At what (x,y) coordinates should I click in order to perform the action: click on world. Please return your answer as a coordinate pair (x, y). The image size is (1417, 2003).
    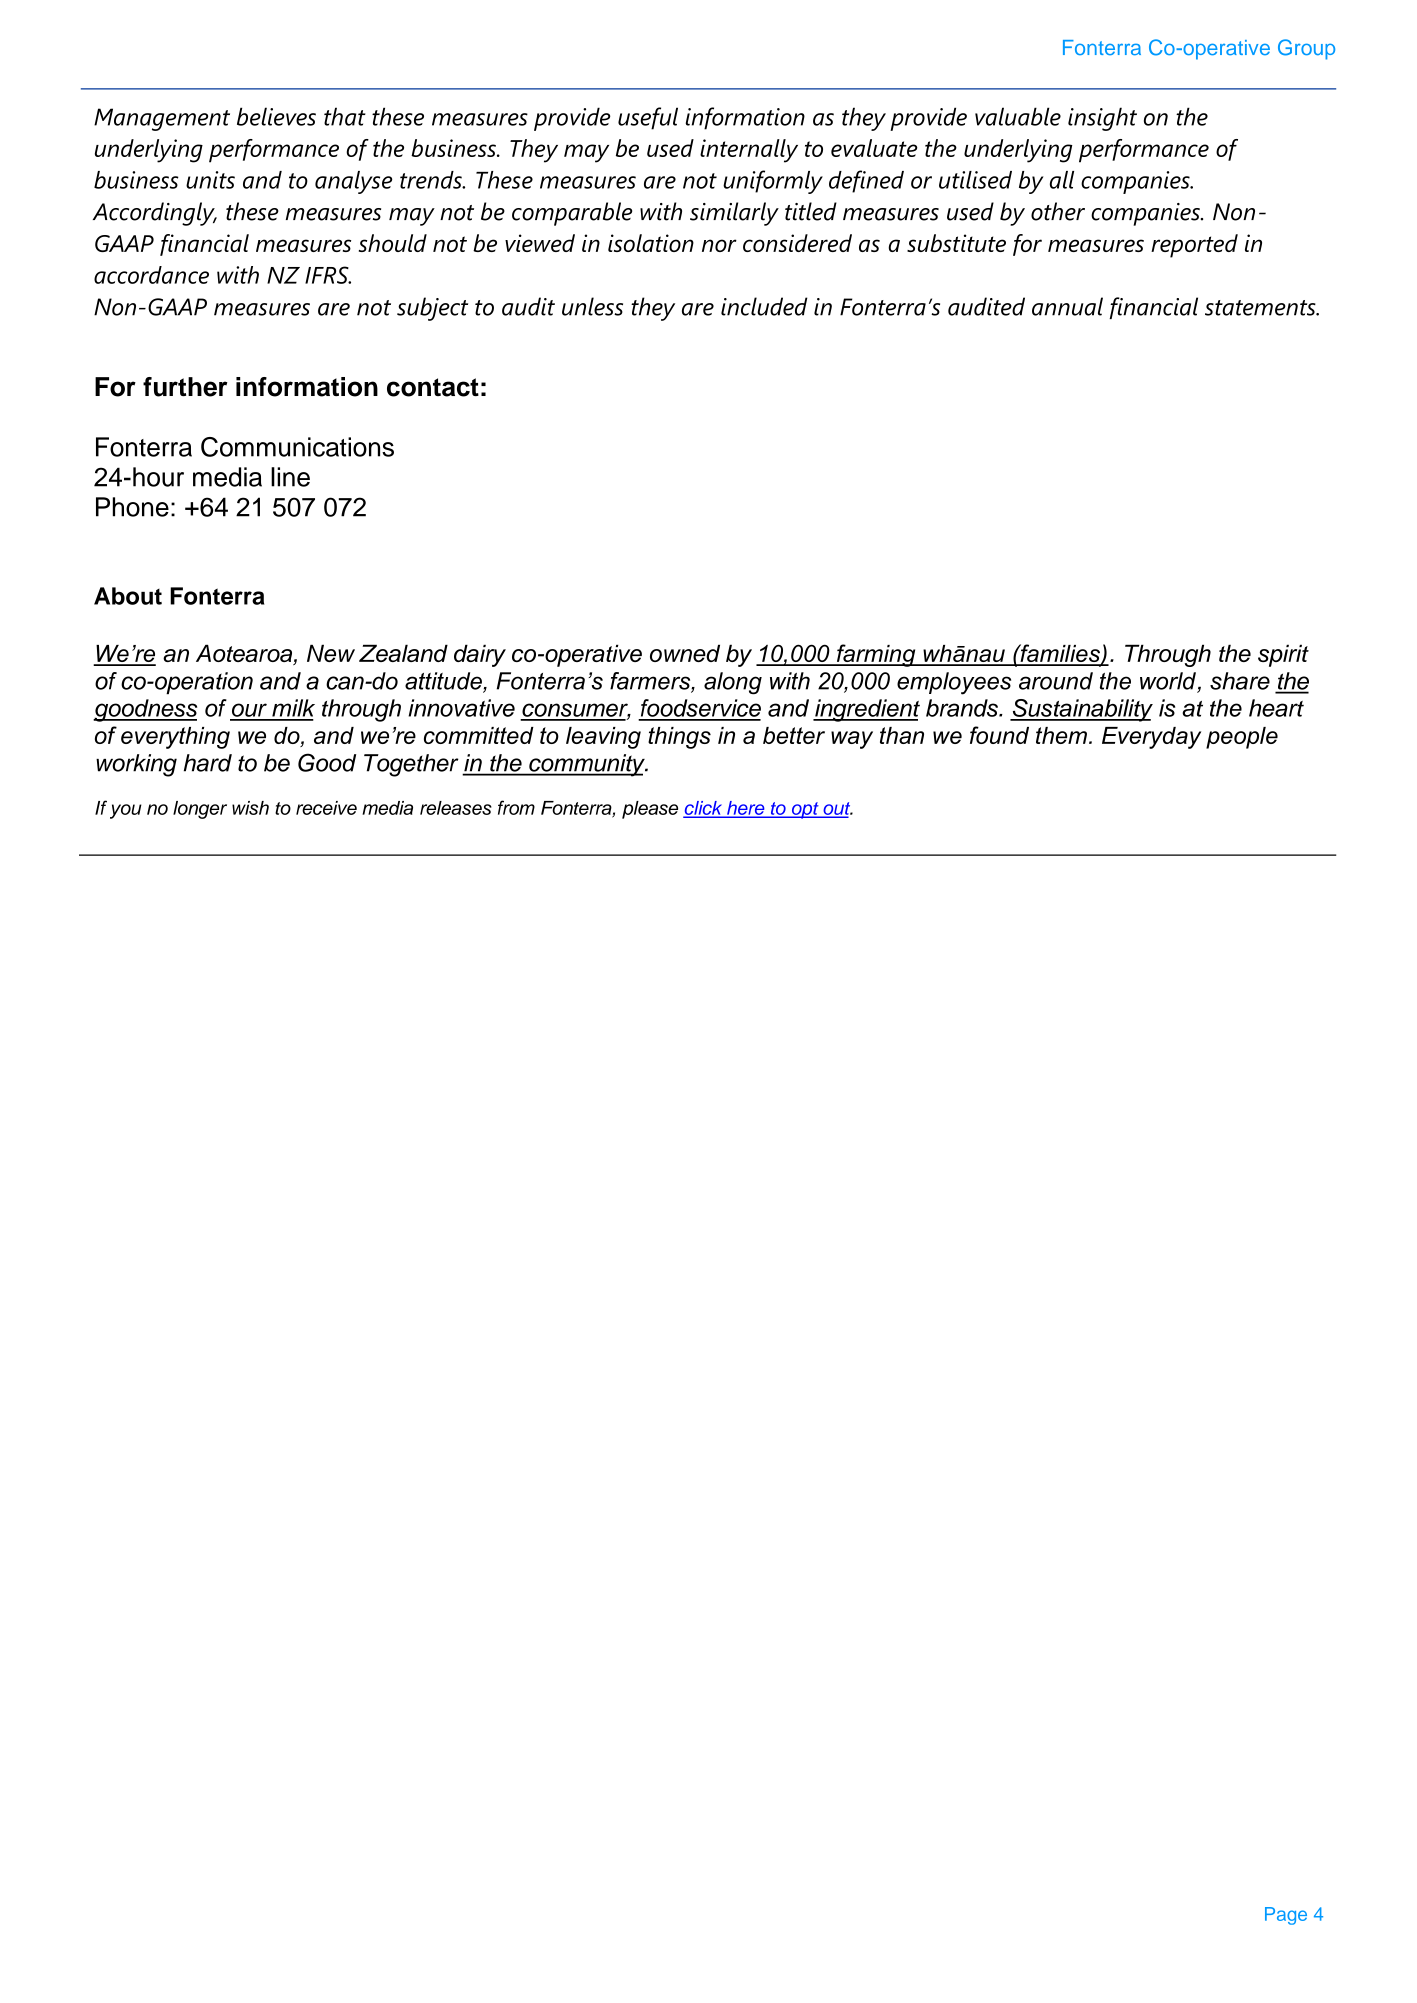
    Looking at the image, I should click on (1169, 682).
